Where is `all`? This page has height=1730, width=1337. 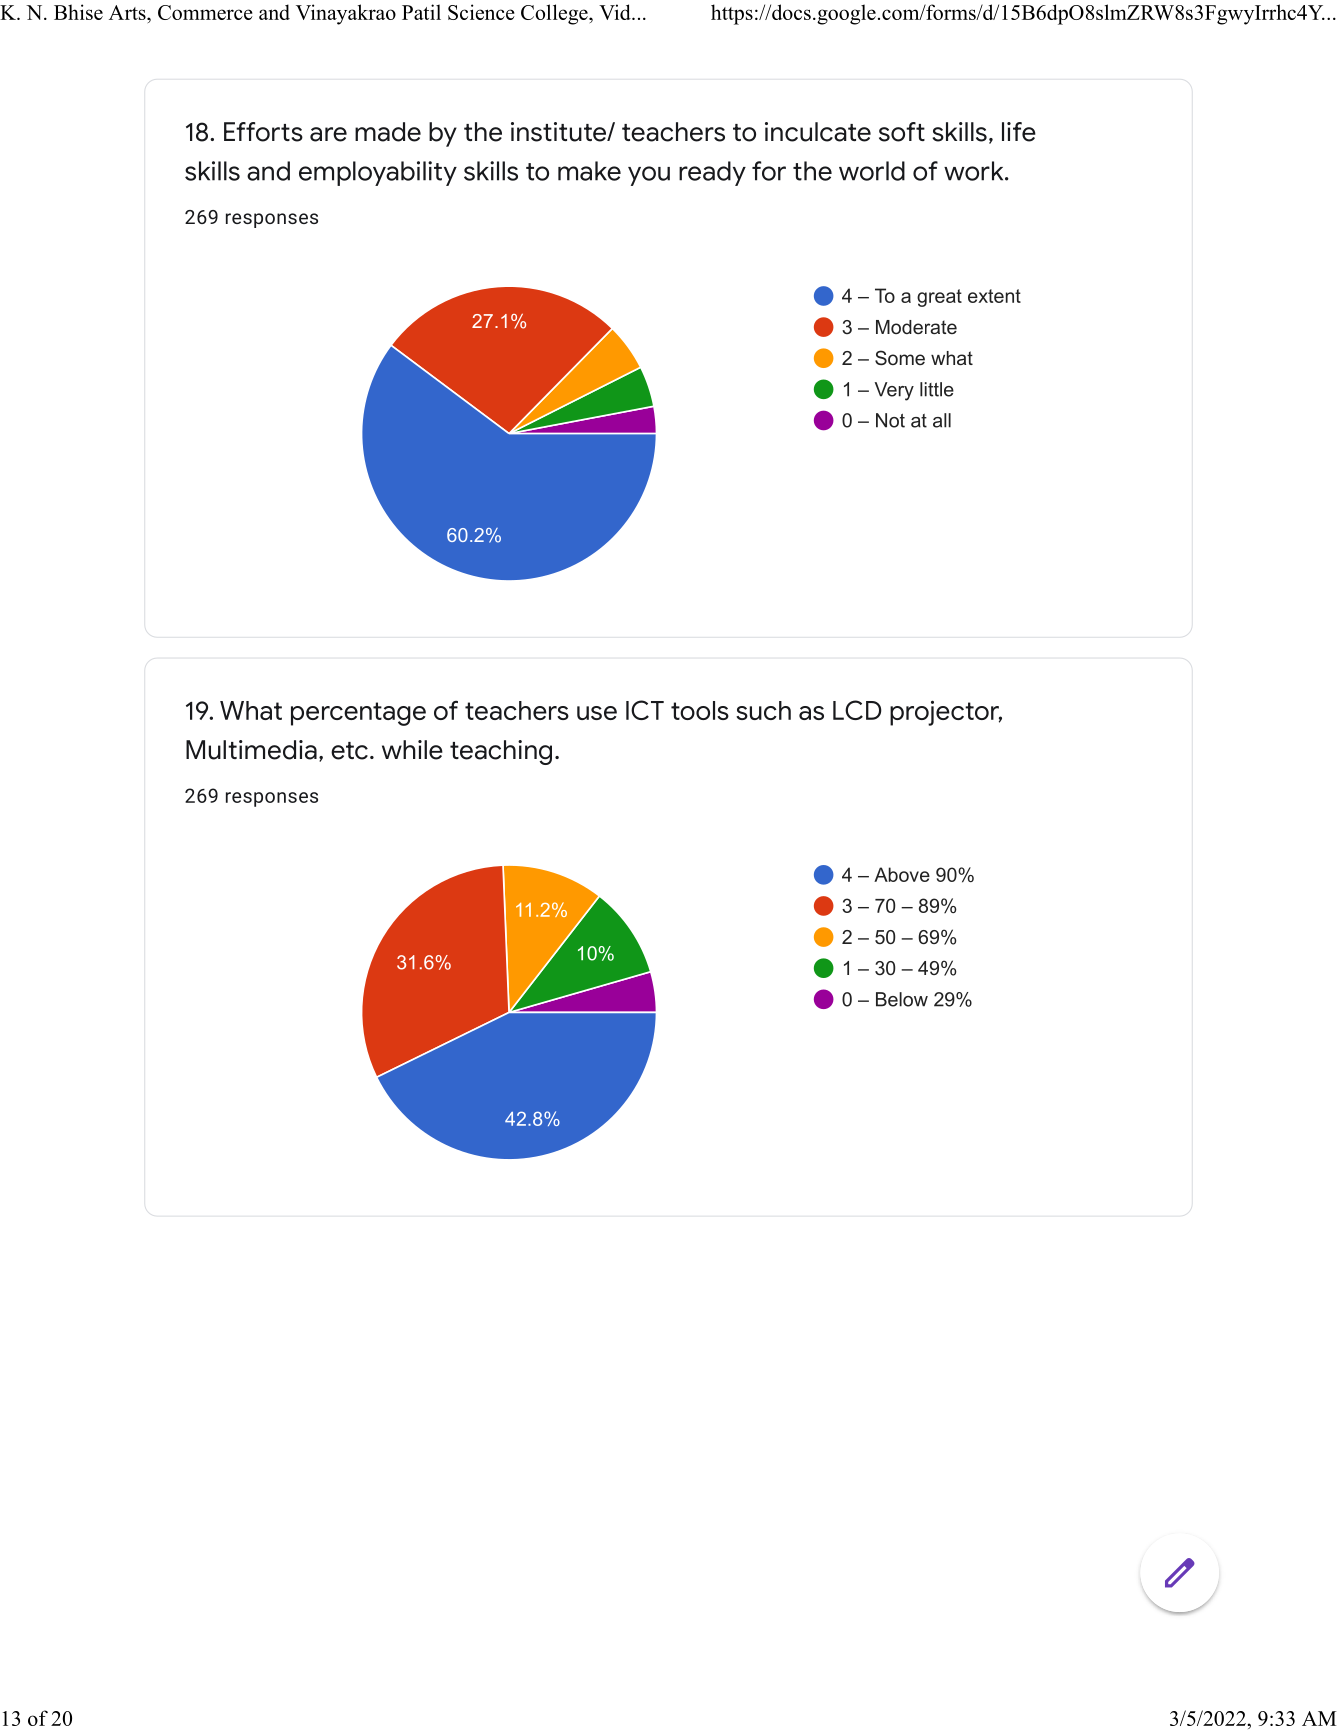 all is located at coordinates (942, 420).
